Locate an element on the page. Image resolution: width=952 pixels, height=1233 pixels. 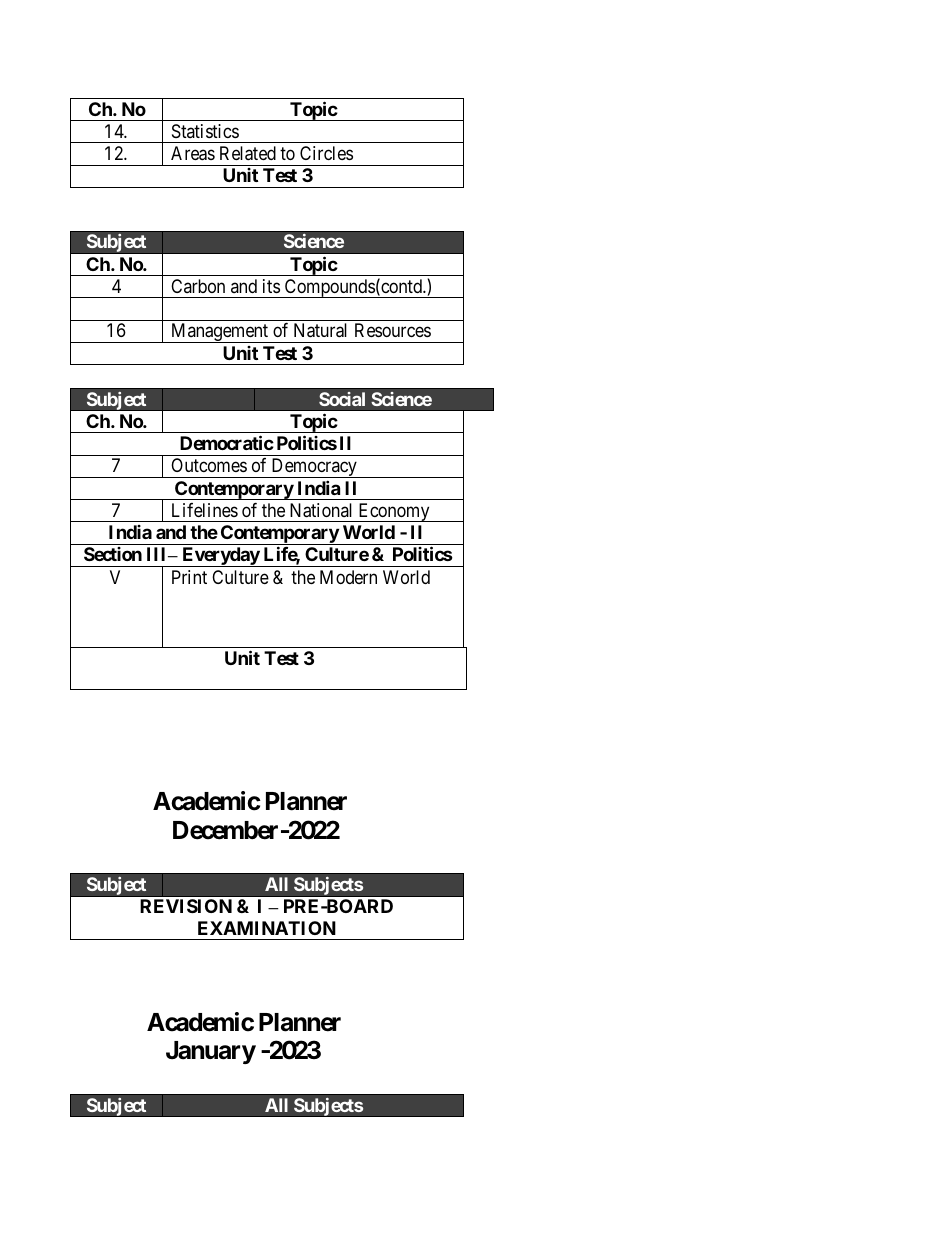
Areas is located at coordinates (193, 153).
